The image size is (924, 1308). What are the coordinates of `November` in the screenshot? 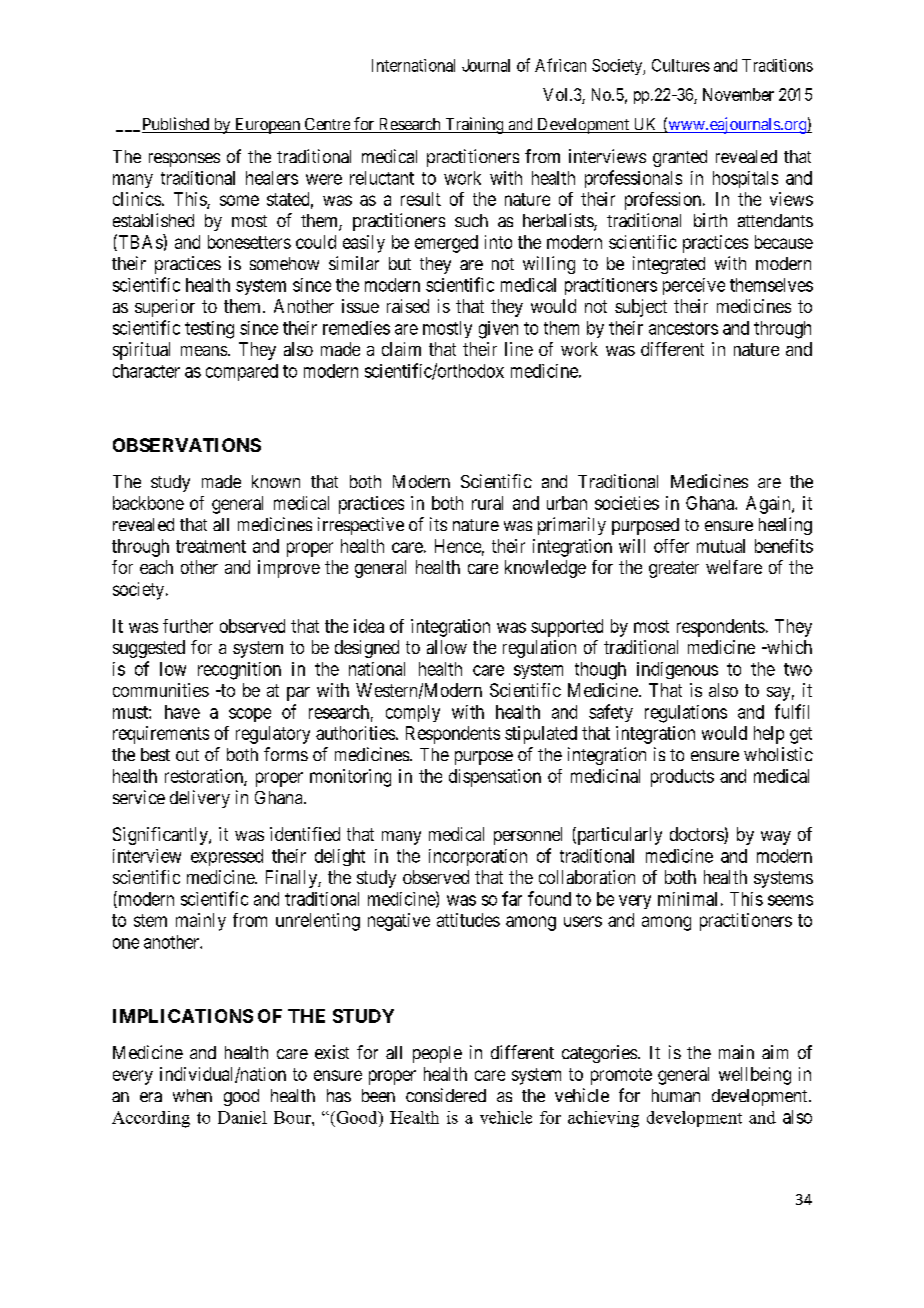 It's located at (738, 94).
